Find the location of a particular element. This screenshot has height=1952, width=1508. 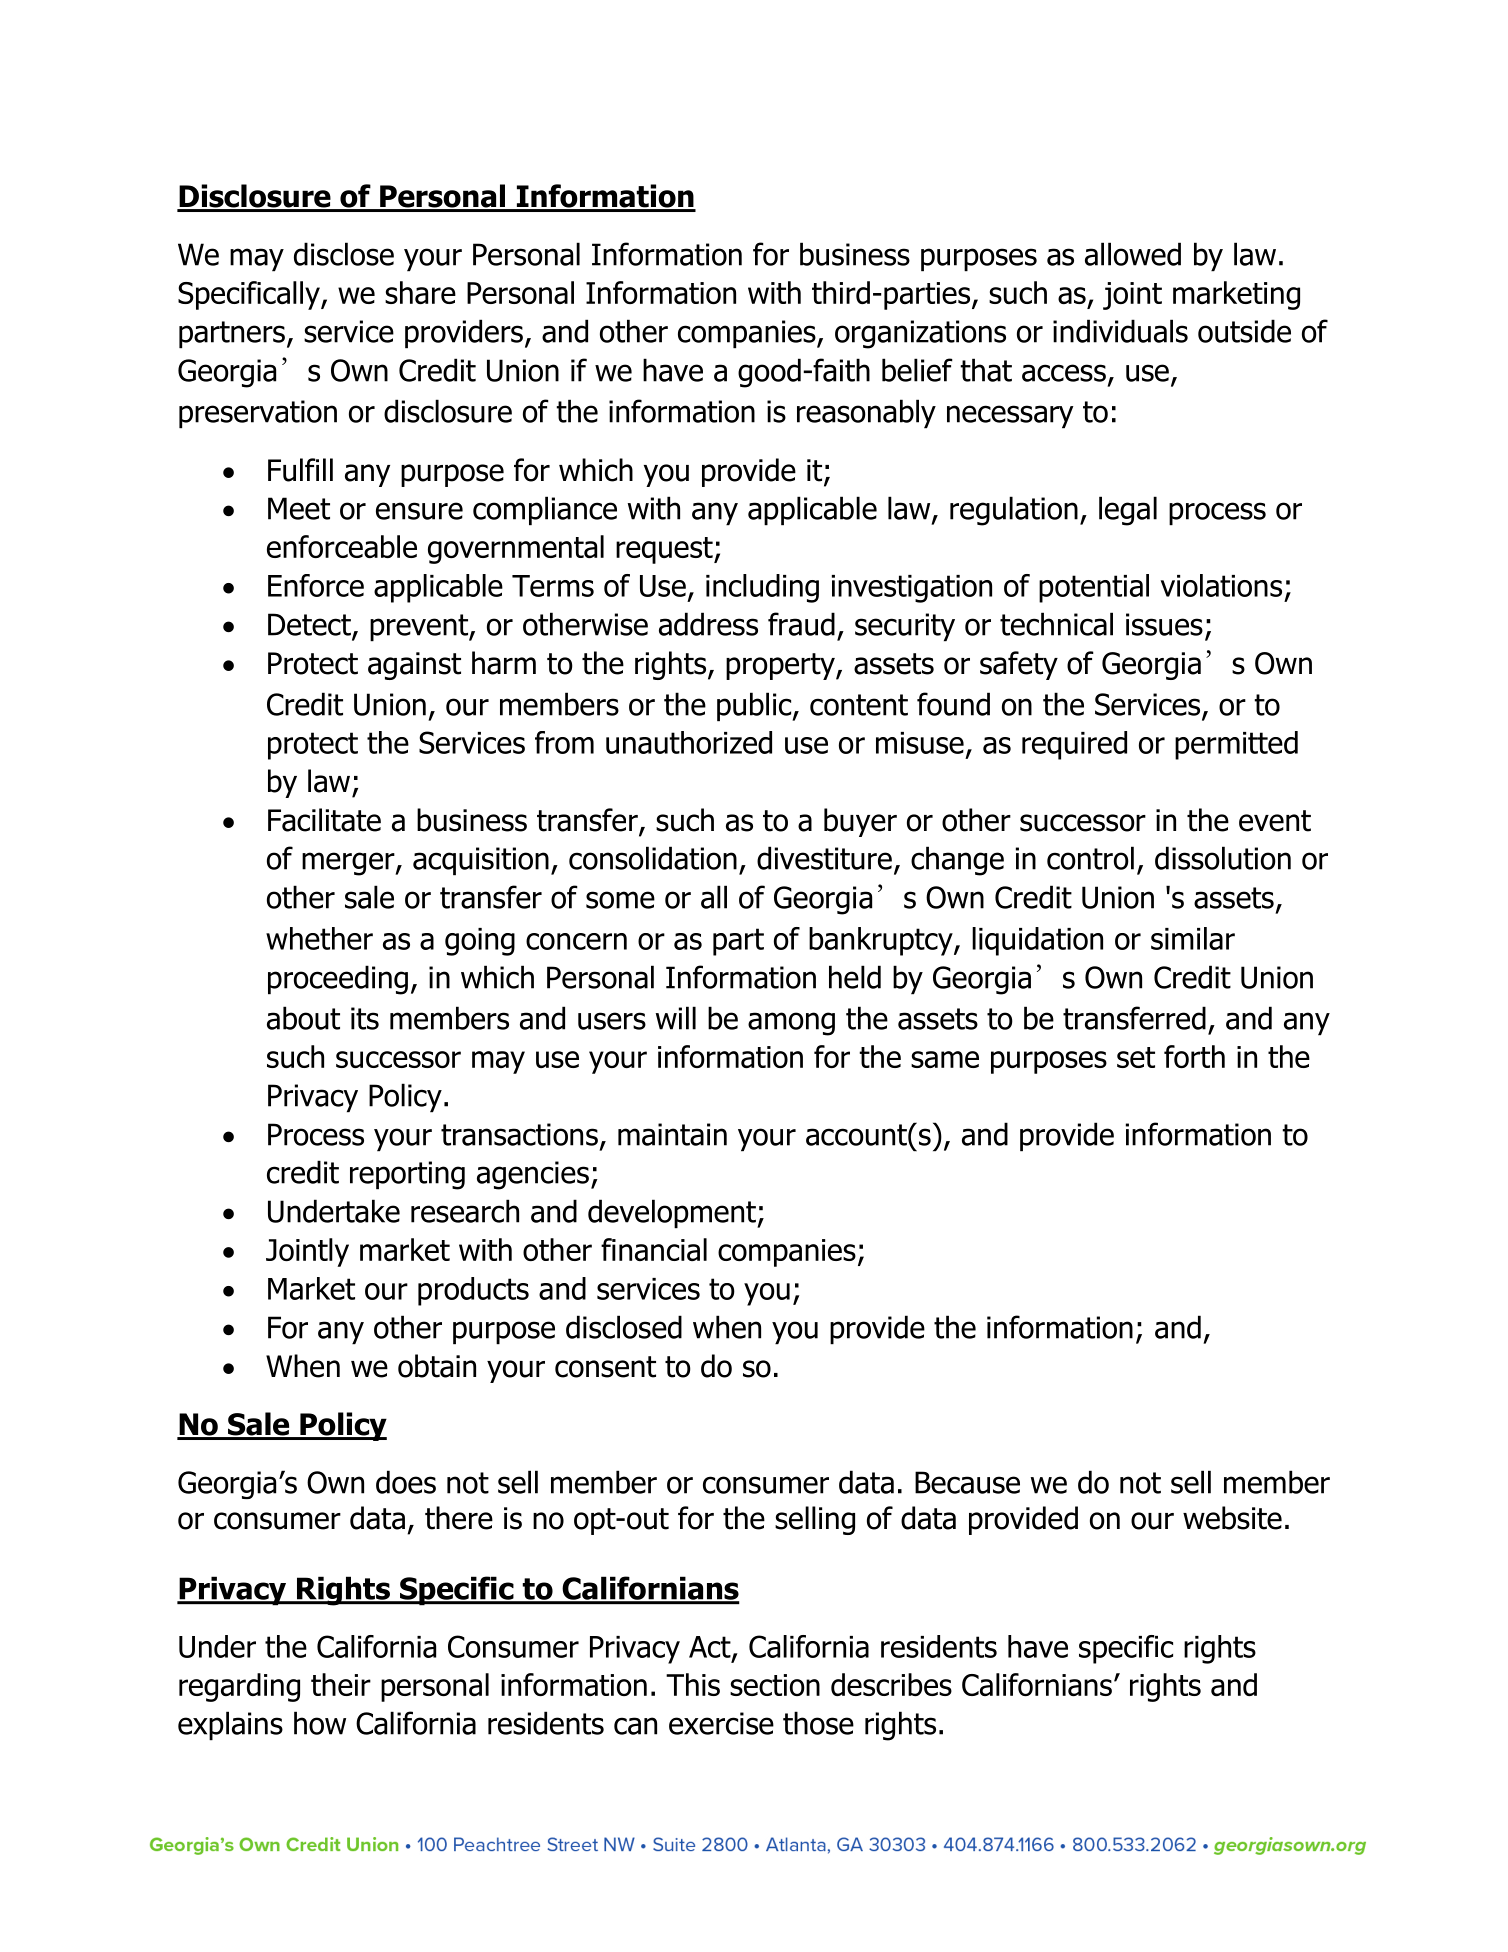

share is located at coordinates (420, 292).
